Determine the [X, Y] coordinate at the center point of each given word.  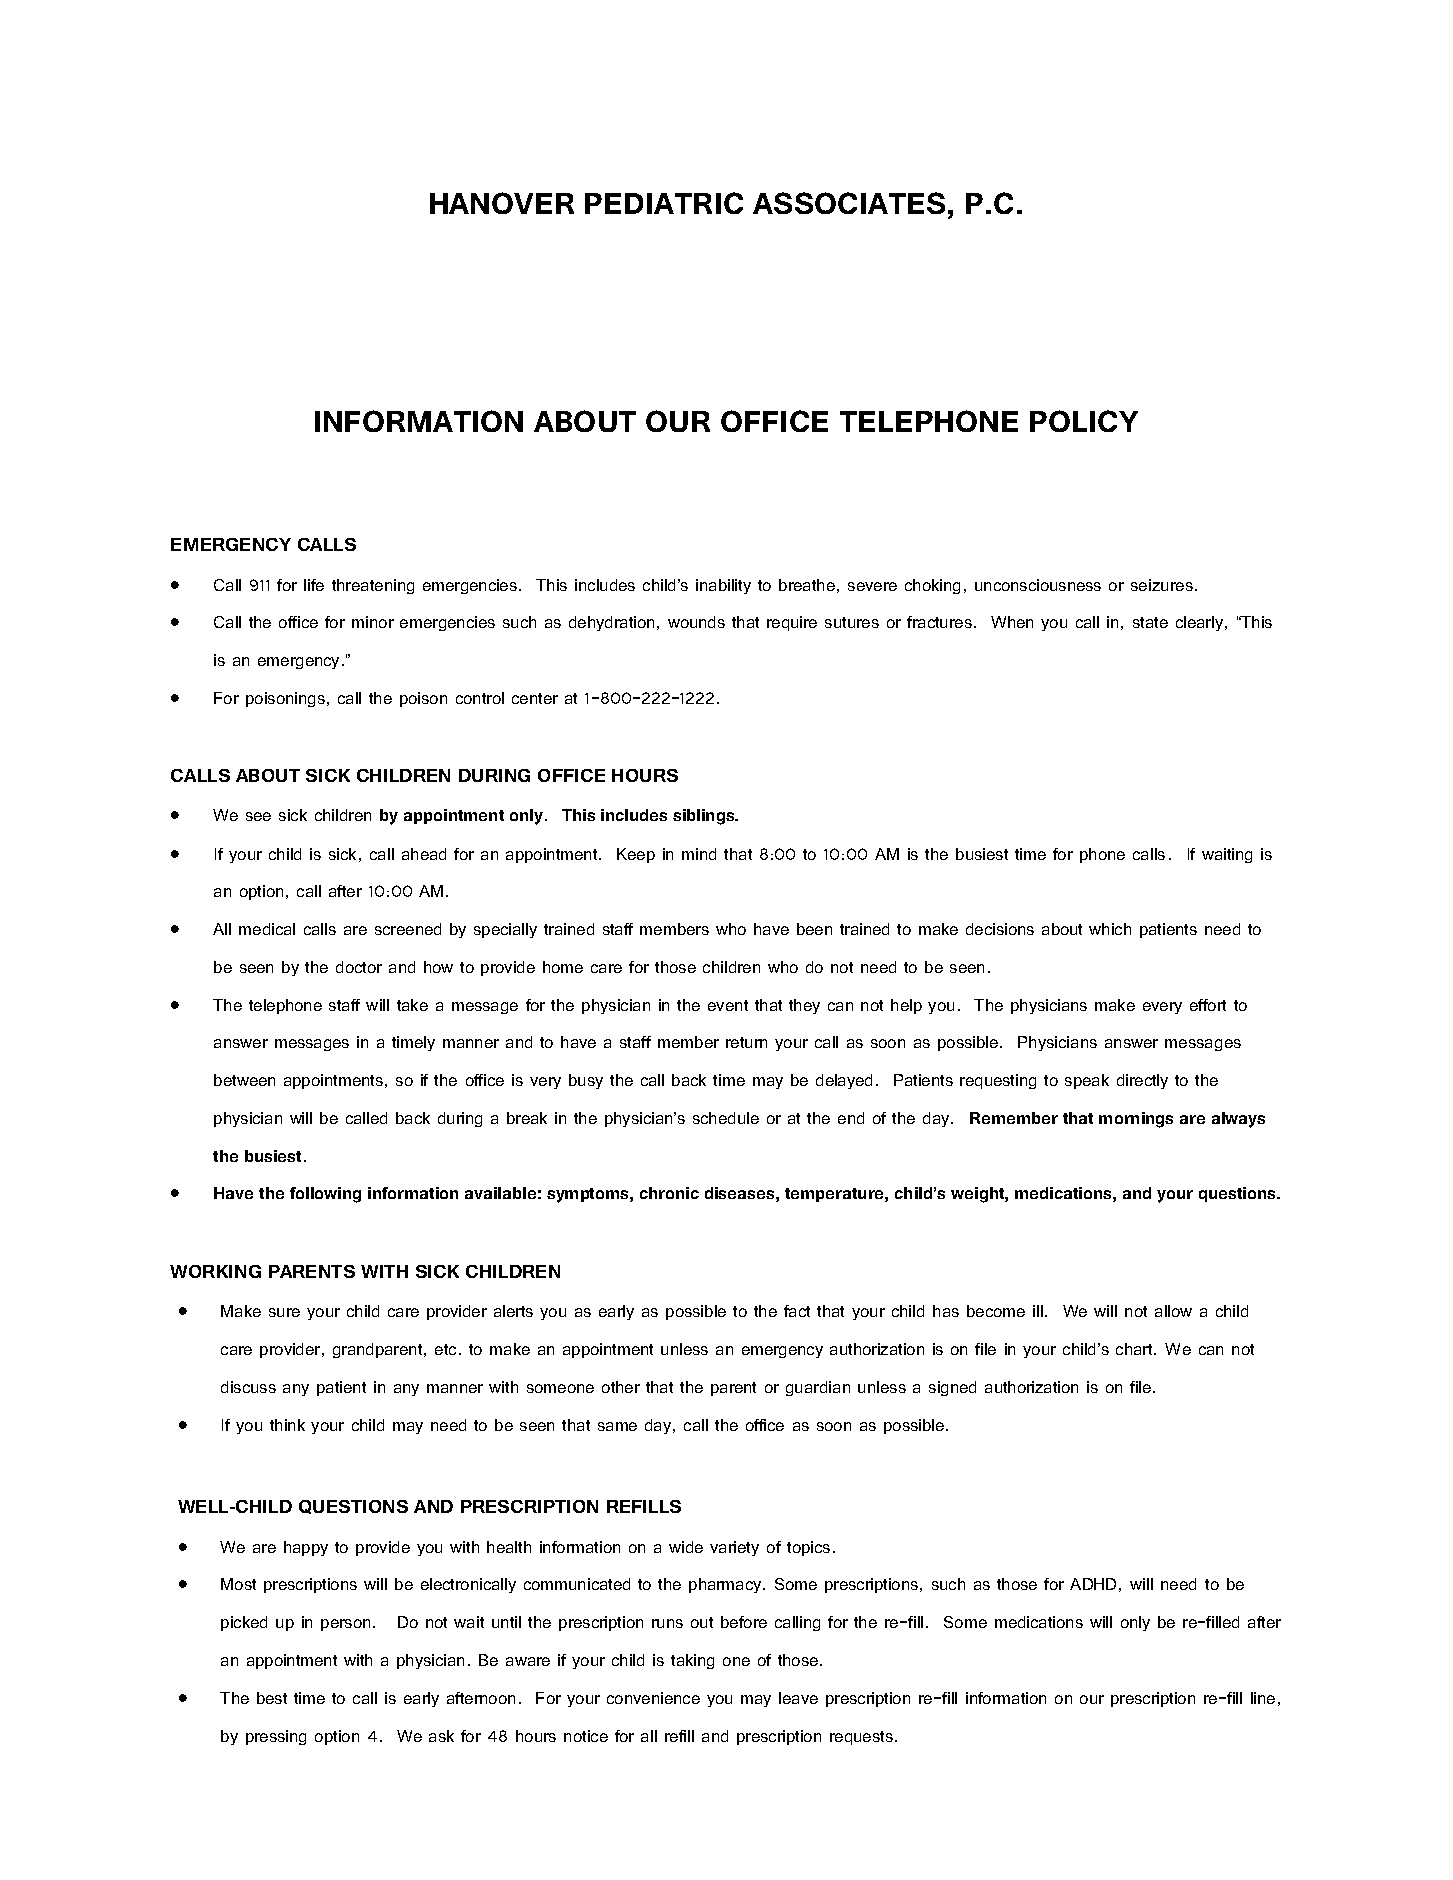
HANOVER [502, 203]
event [728, 1005]
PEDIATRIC [664, 203]
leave [798, 1698]
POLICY [1084, 421]
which [1110, 929]
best [272, 1698]
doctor [359, 967]
